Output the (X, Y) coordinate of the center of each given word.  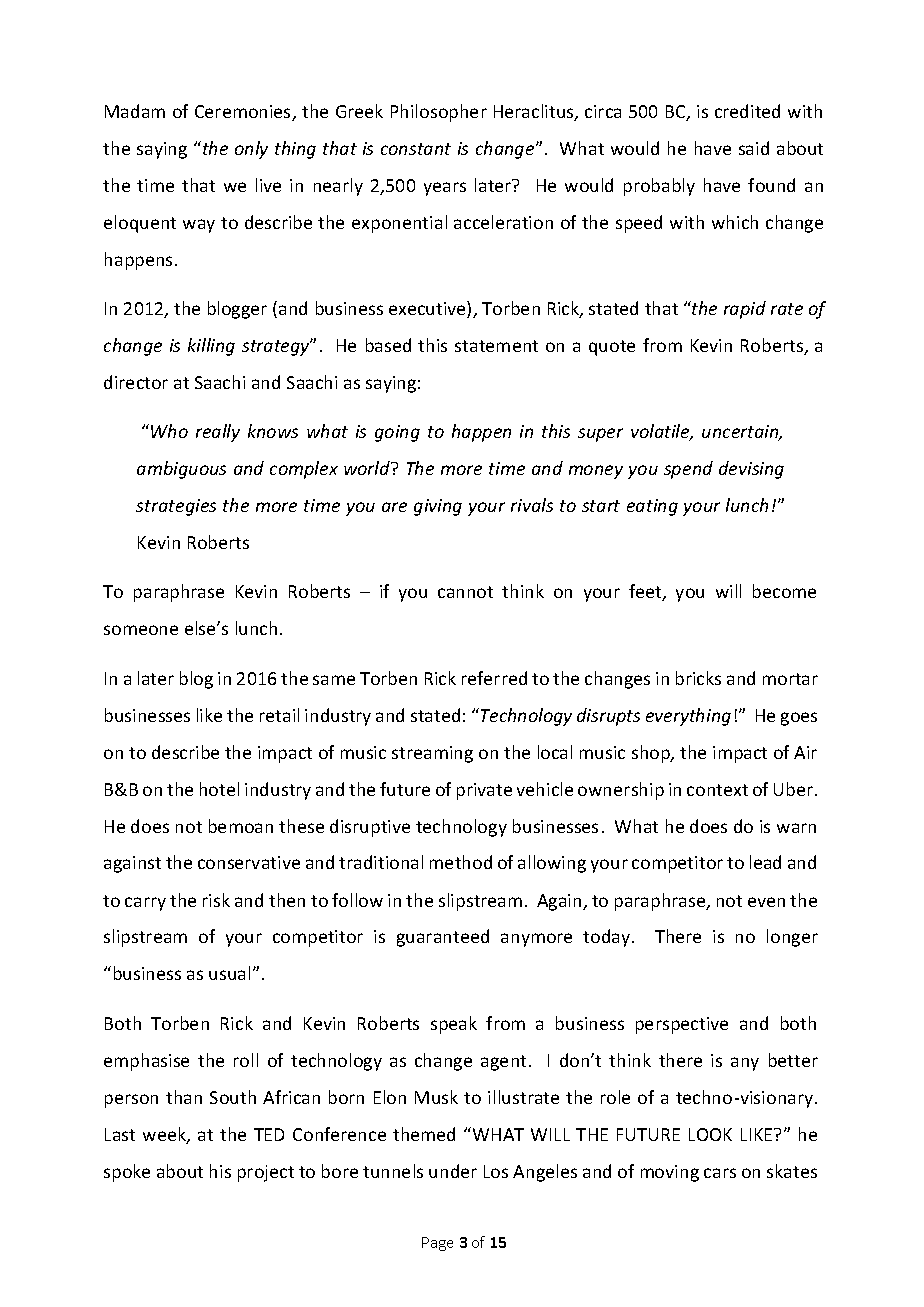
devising (751, 470)
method (461, 862)
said (754, 148)
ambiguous (181, 470)
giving (438, 507)
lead (765, 862)
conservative (249, 862)
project (266, 1173)
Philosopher (439, 113)
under (453, 1171)
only (251, 150)
